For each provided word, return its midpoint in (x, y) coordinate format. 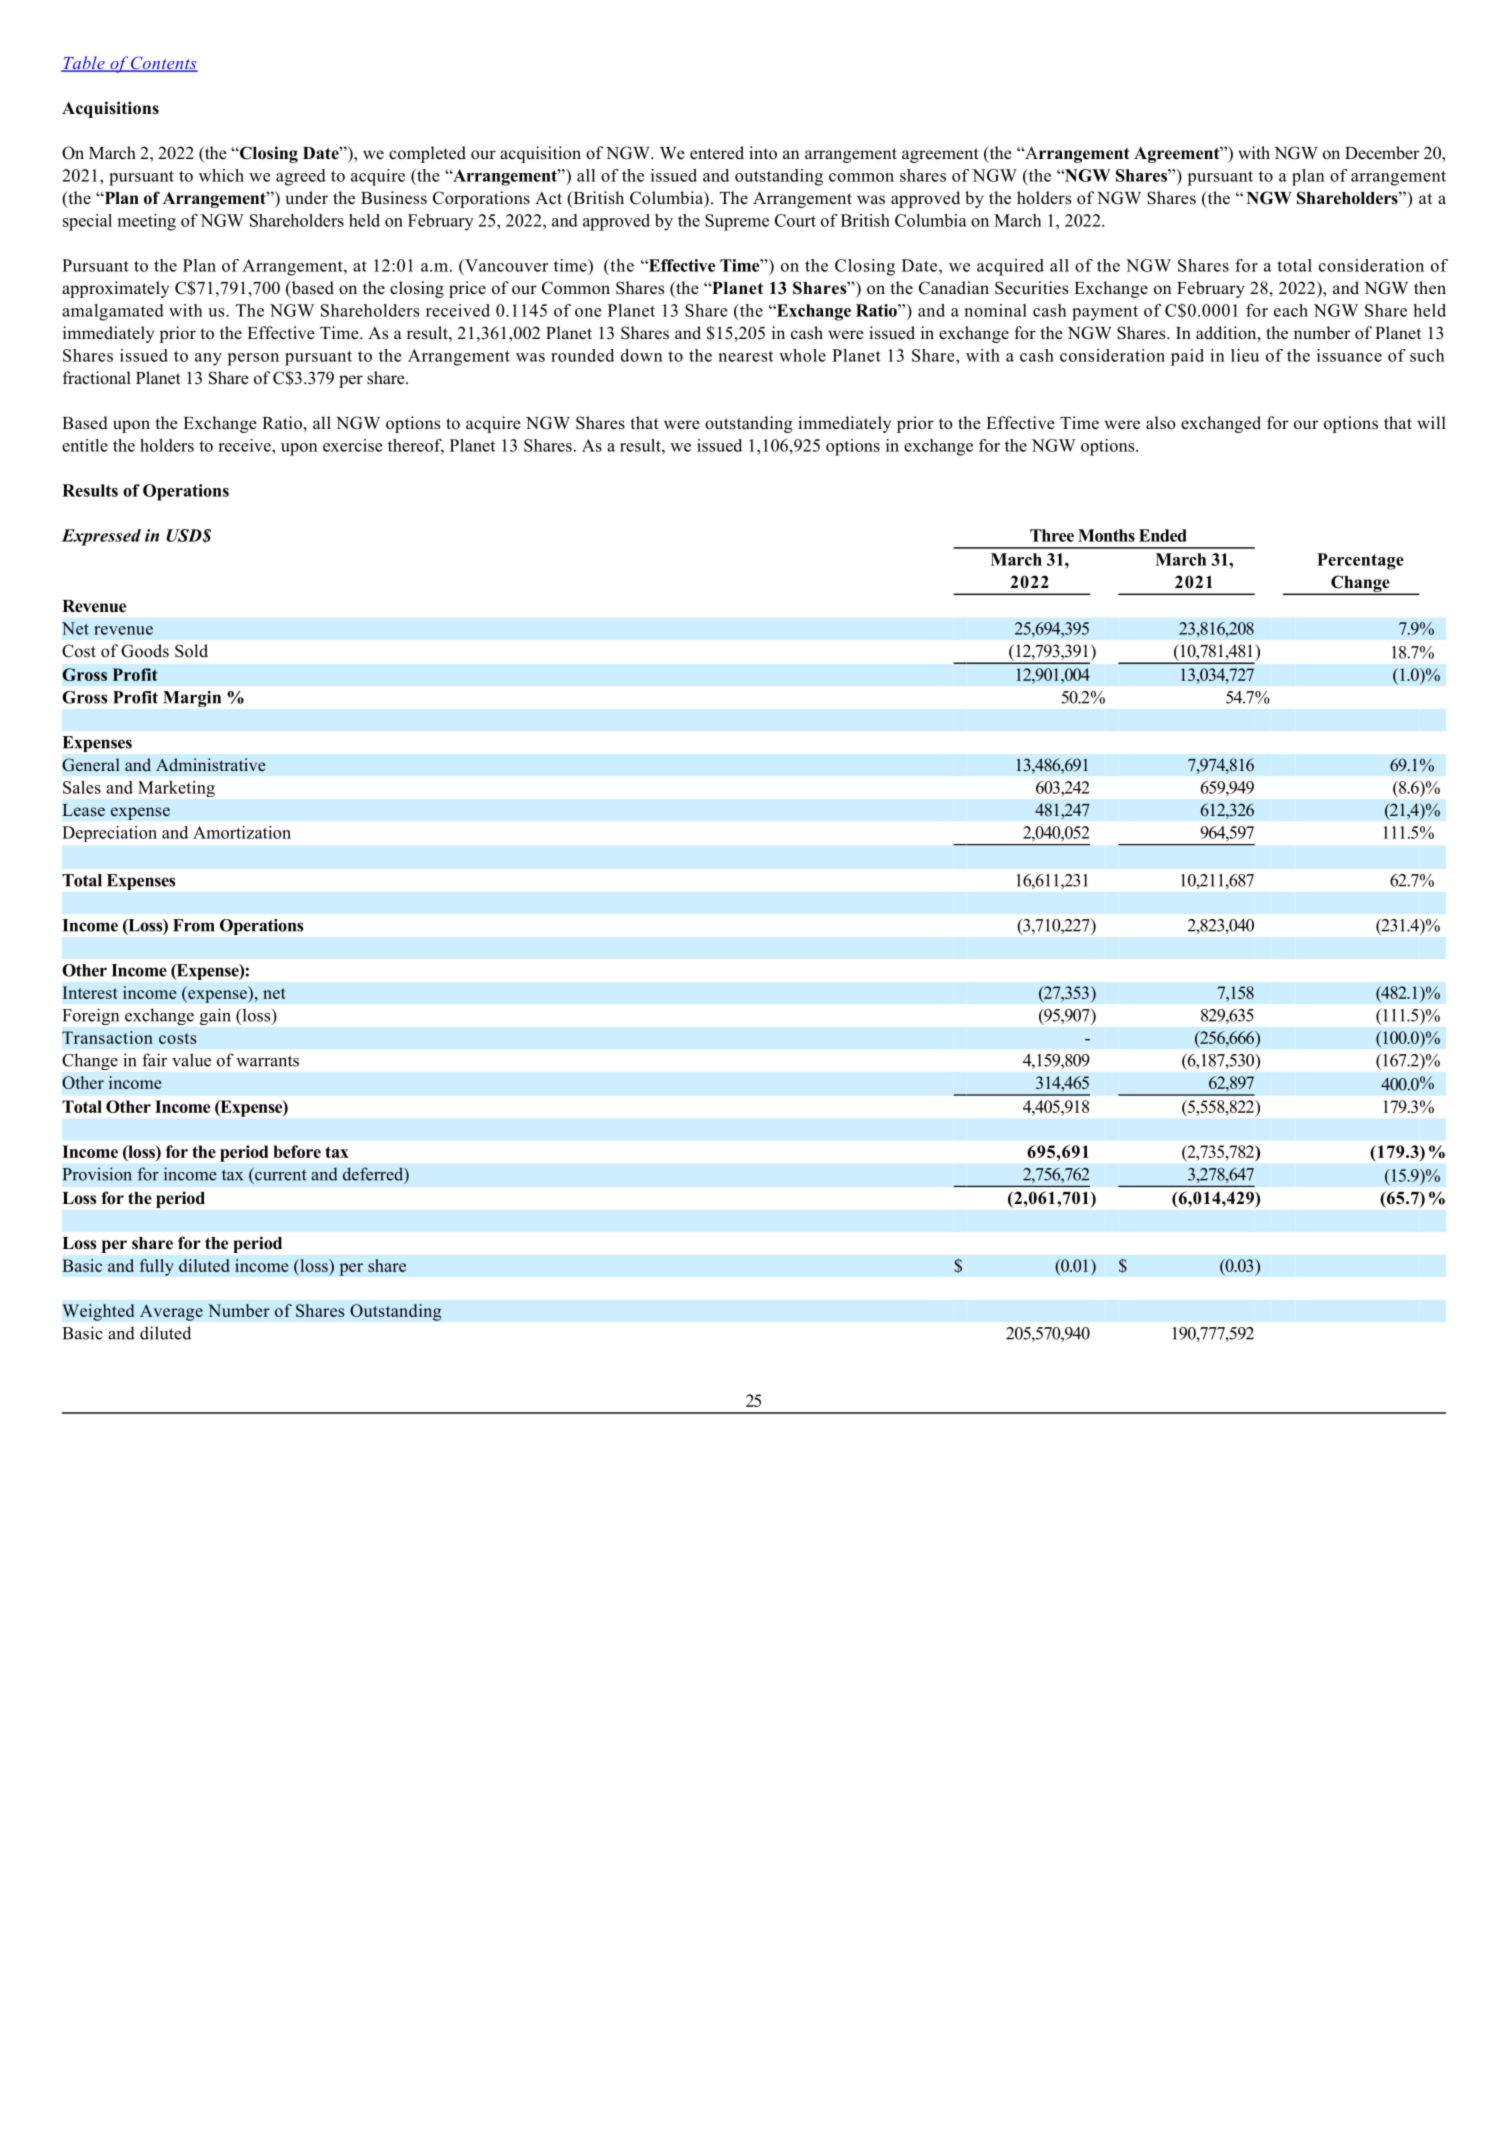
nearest (745, 356)
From (193, 925)
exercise (353, 445)
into (763, 153)
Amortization (242, 832)
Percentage (1360, 561)
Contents (163, 64)
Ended (1163, 535)
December (1382, 153)
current (280, 1174)
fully (156, 1267)
